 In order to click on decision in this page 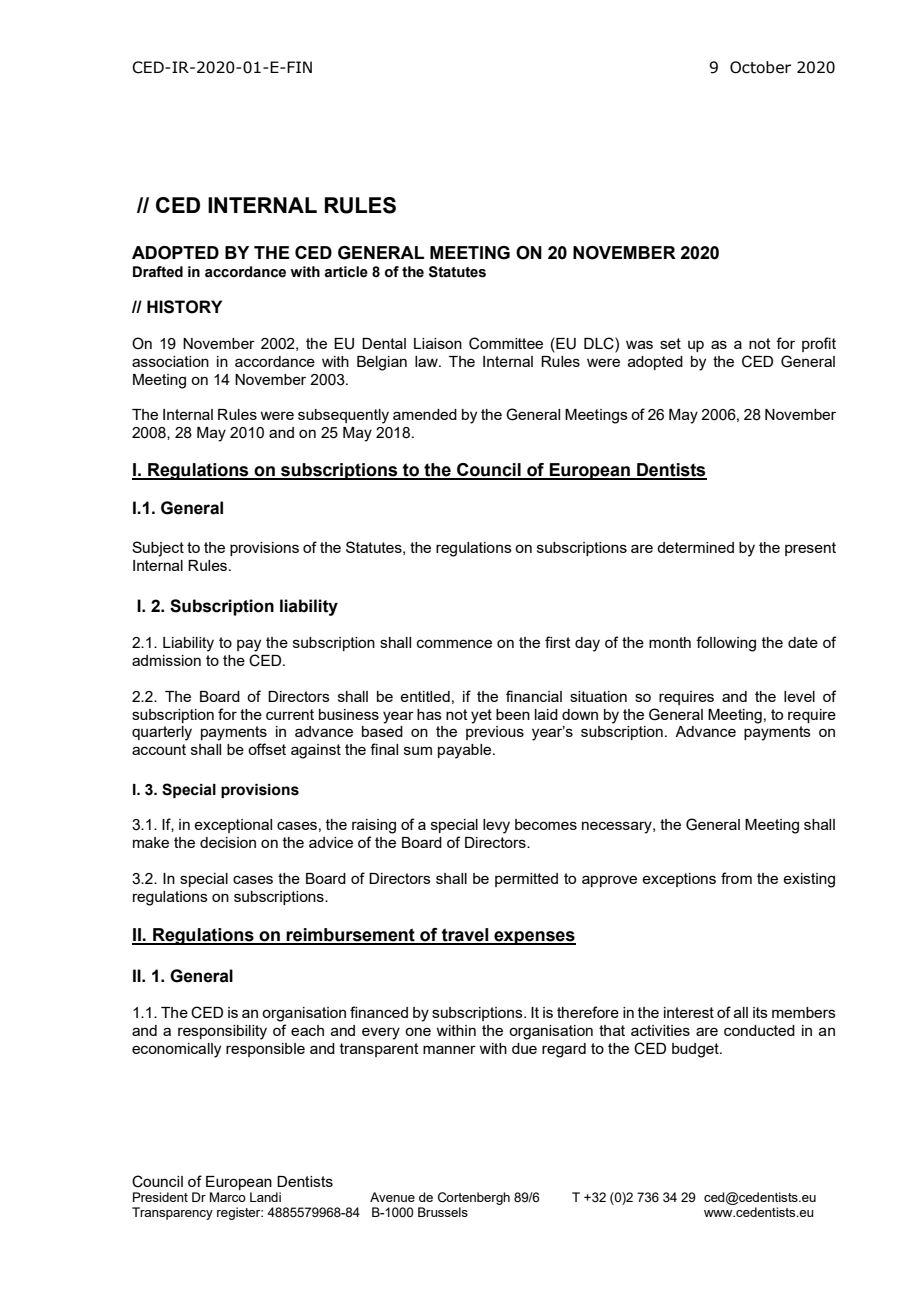, I will do `click(228, 842)`.
